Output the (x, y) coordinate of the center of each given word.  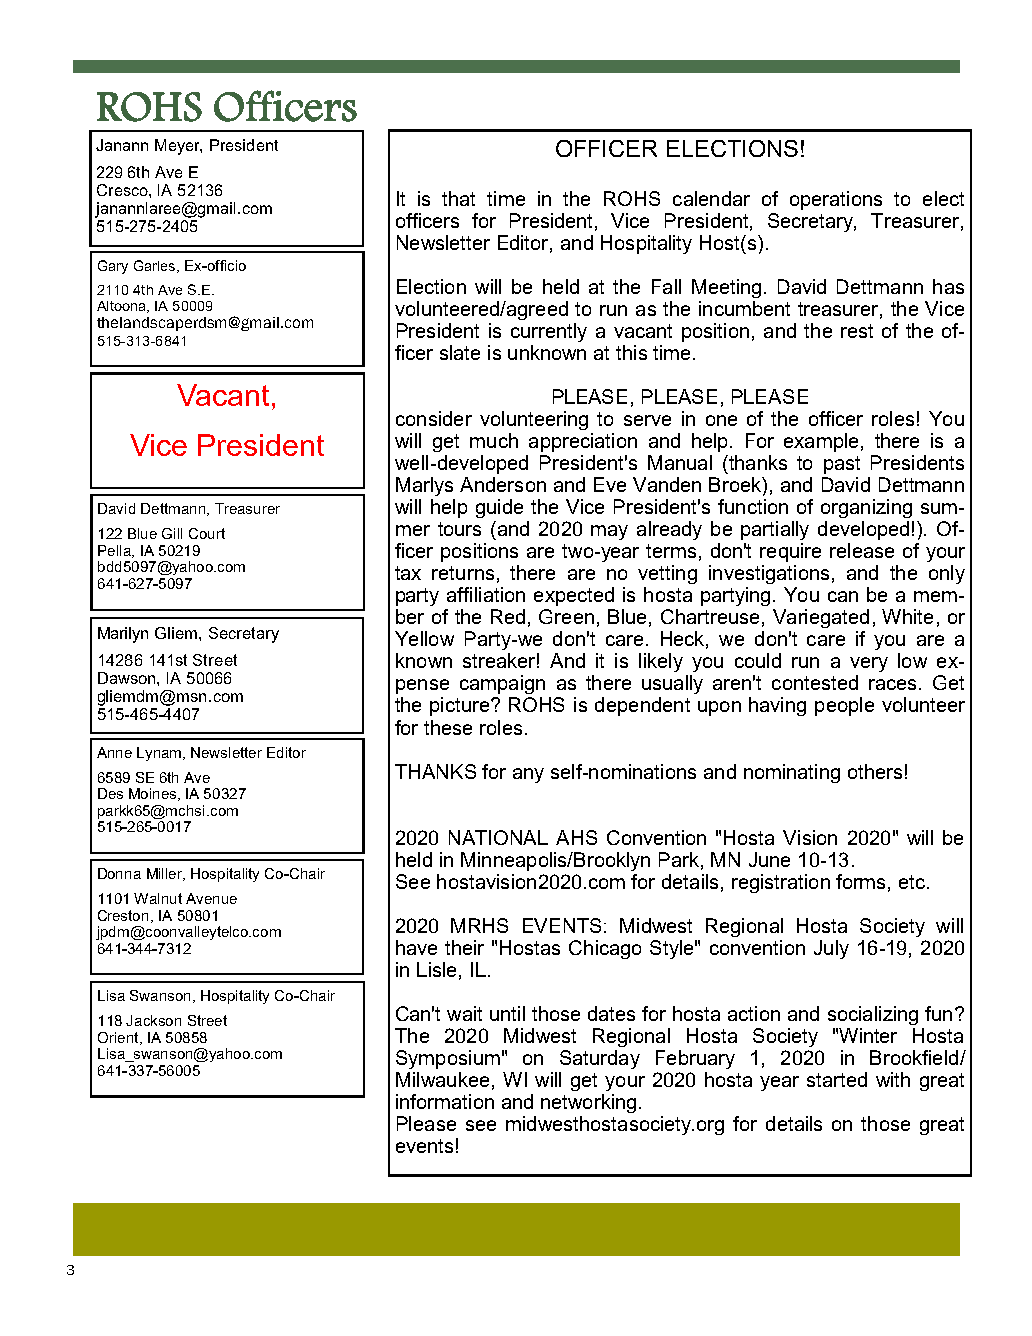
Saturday (600, 1059)
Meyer (178, 147)
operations (836, 200)
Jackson (153, 1020)
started (837, 1079)
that (458, 198)
